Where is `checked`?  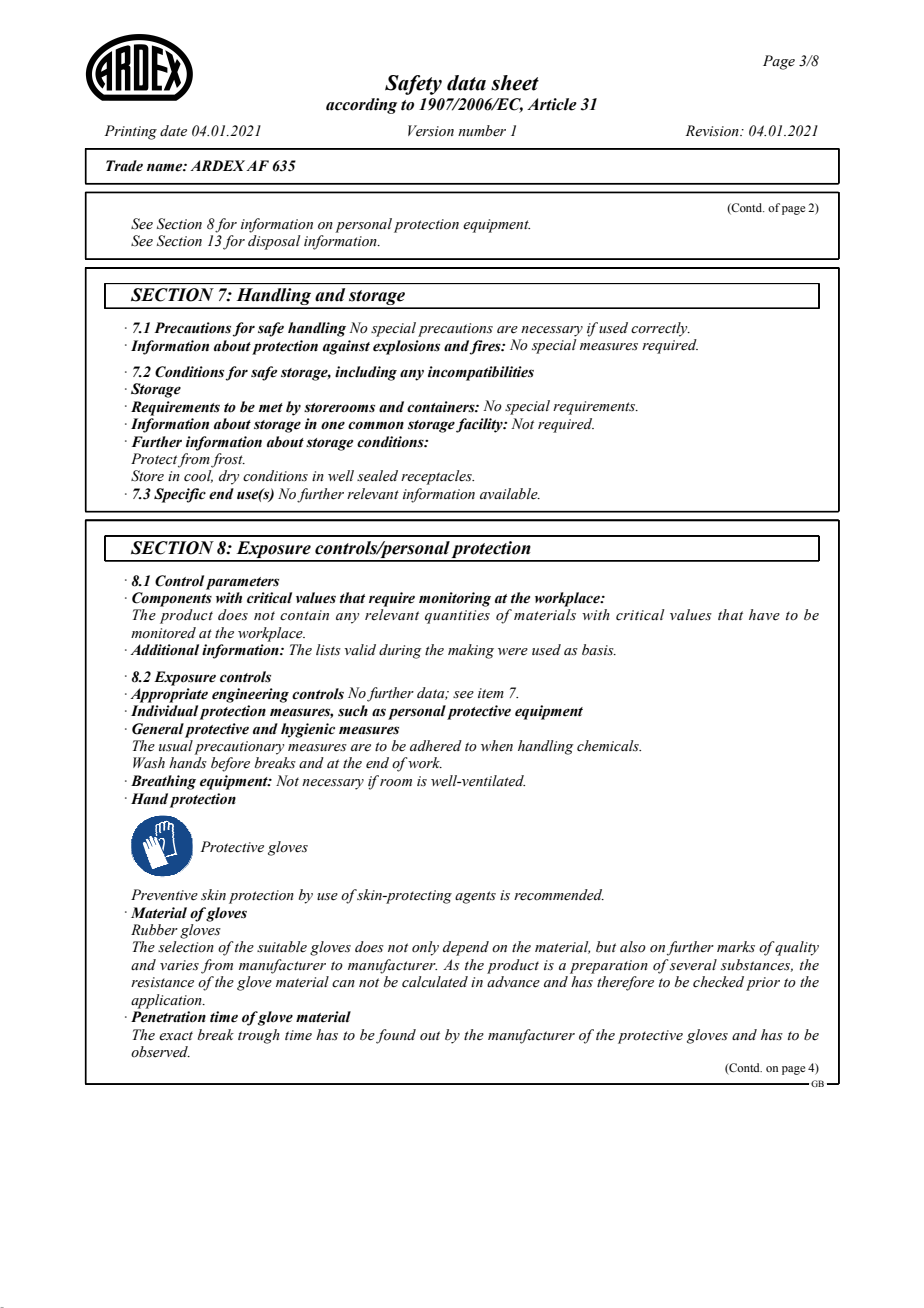
checked is located at coordinates (718, 982).
